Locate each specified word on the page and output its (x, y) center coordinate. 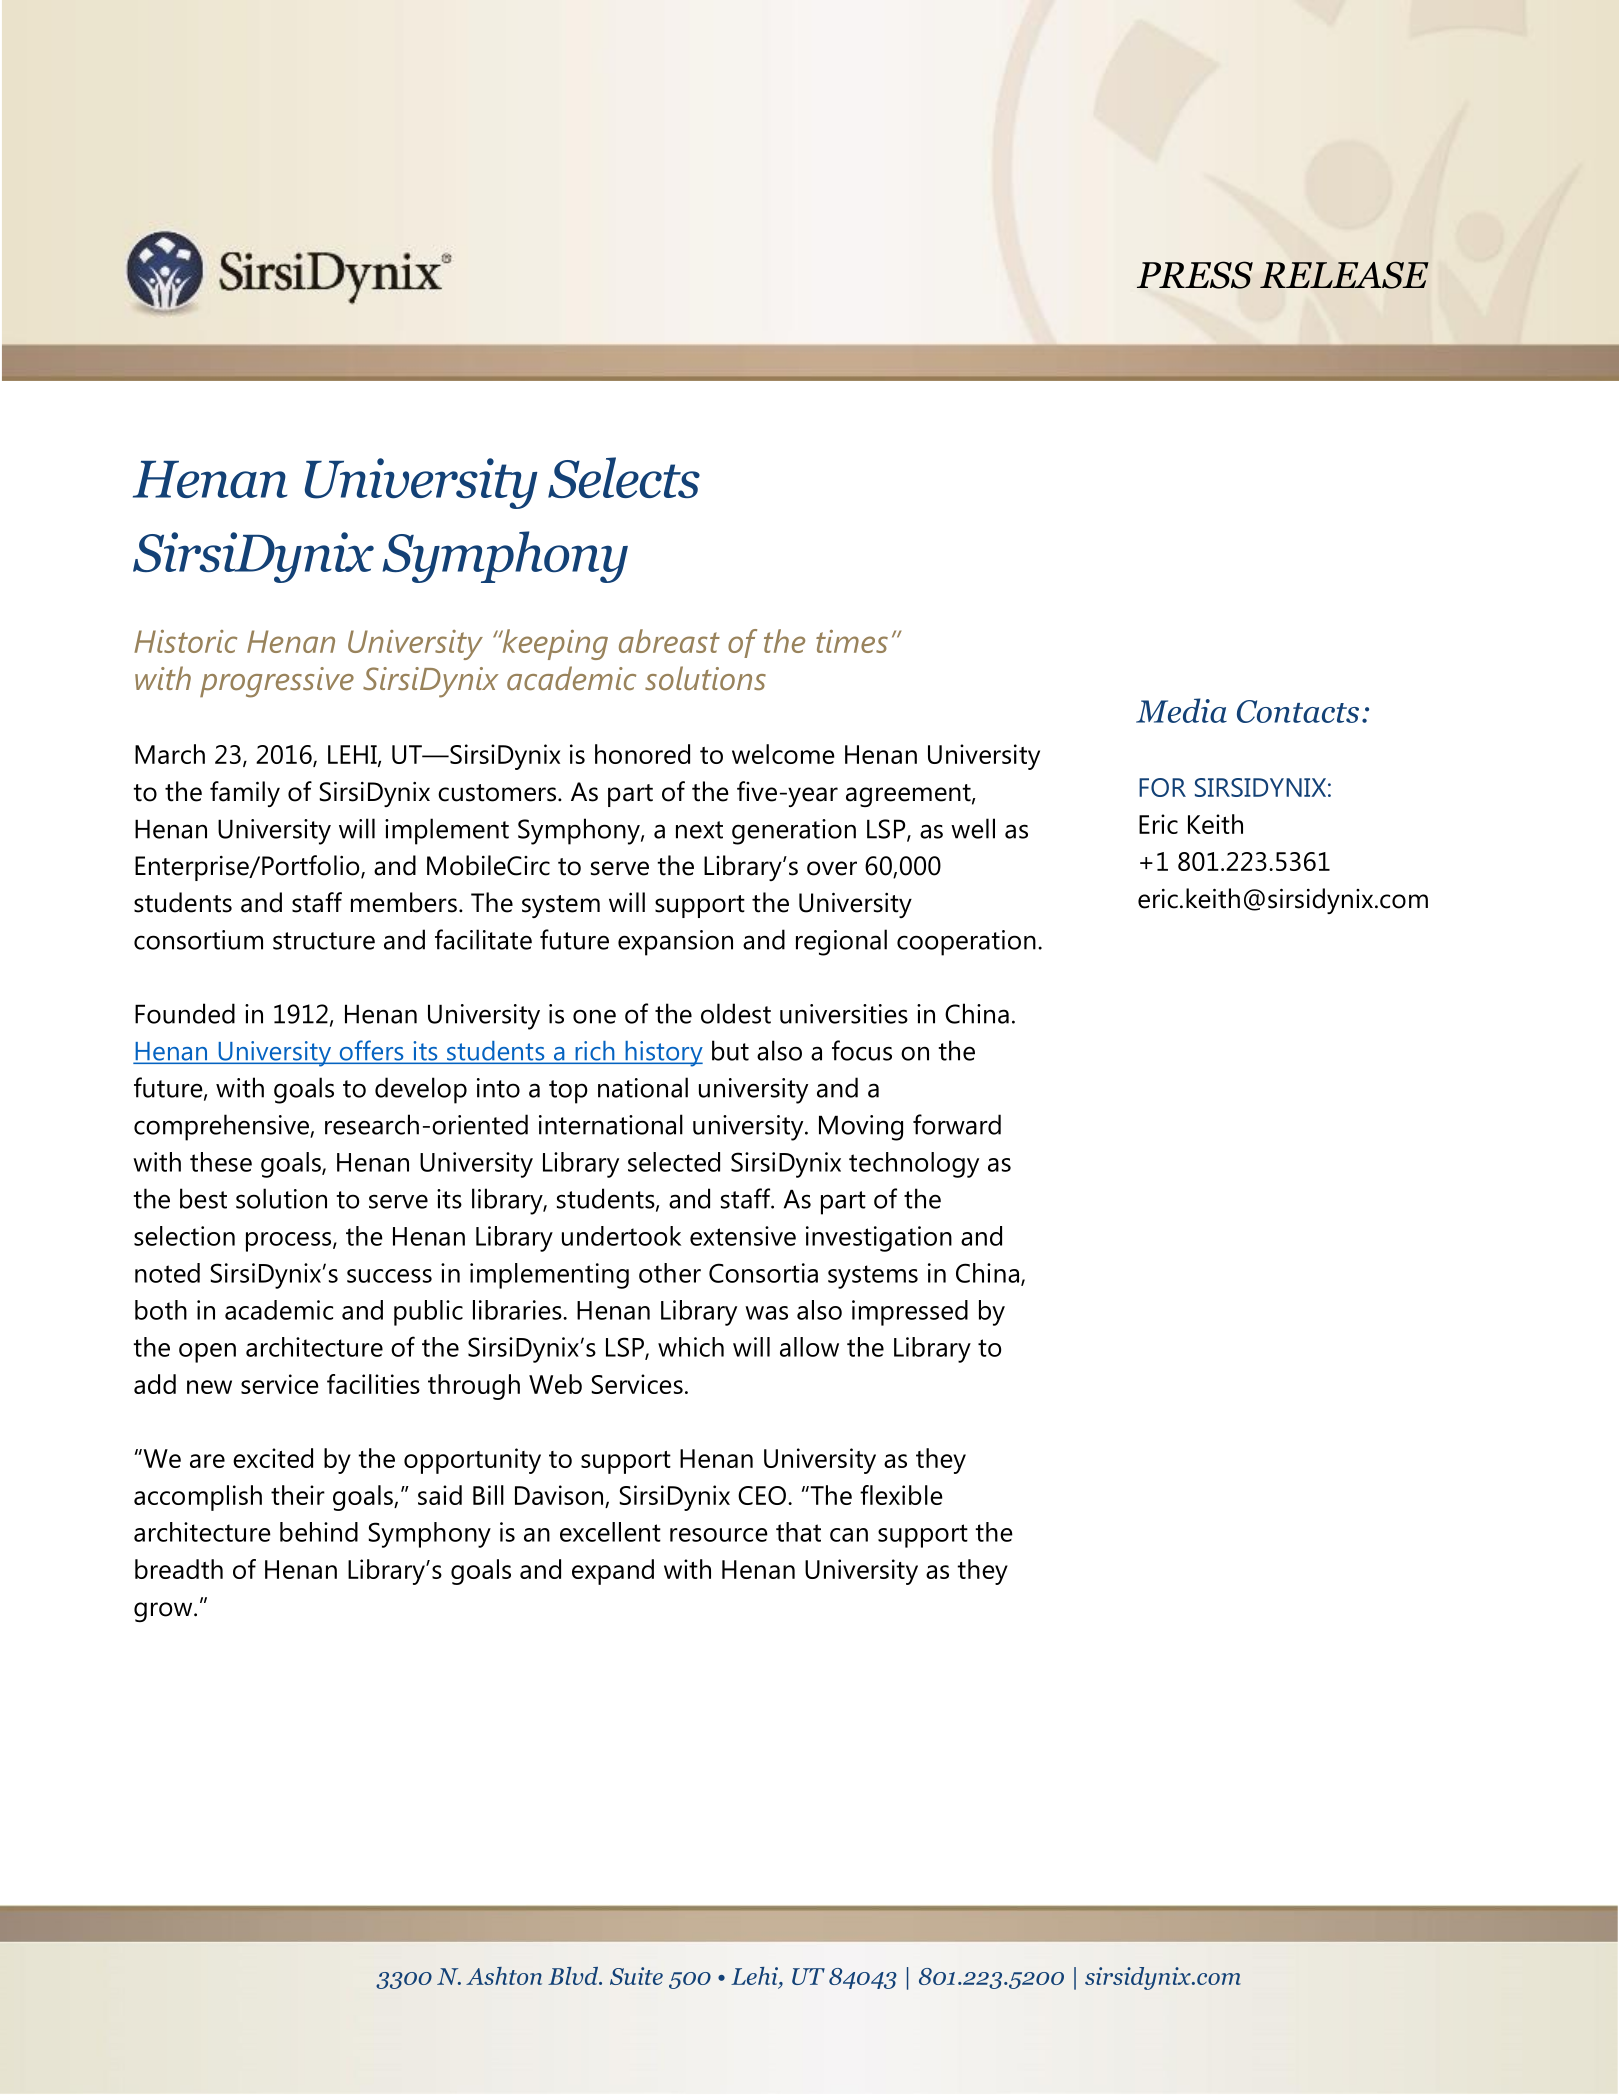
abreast (669, 641)
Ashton (504, 1976)
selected (674, 1162)
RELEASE (1344, 275)
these (221, 1162)
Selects (624, 477)
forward (957, 1124)
